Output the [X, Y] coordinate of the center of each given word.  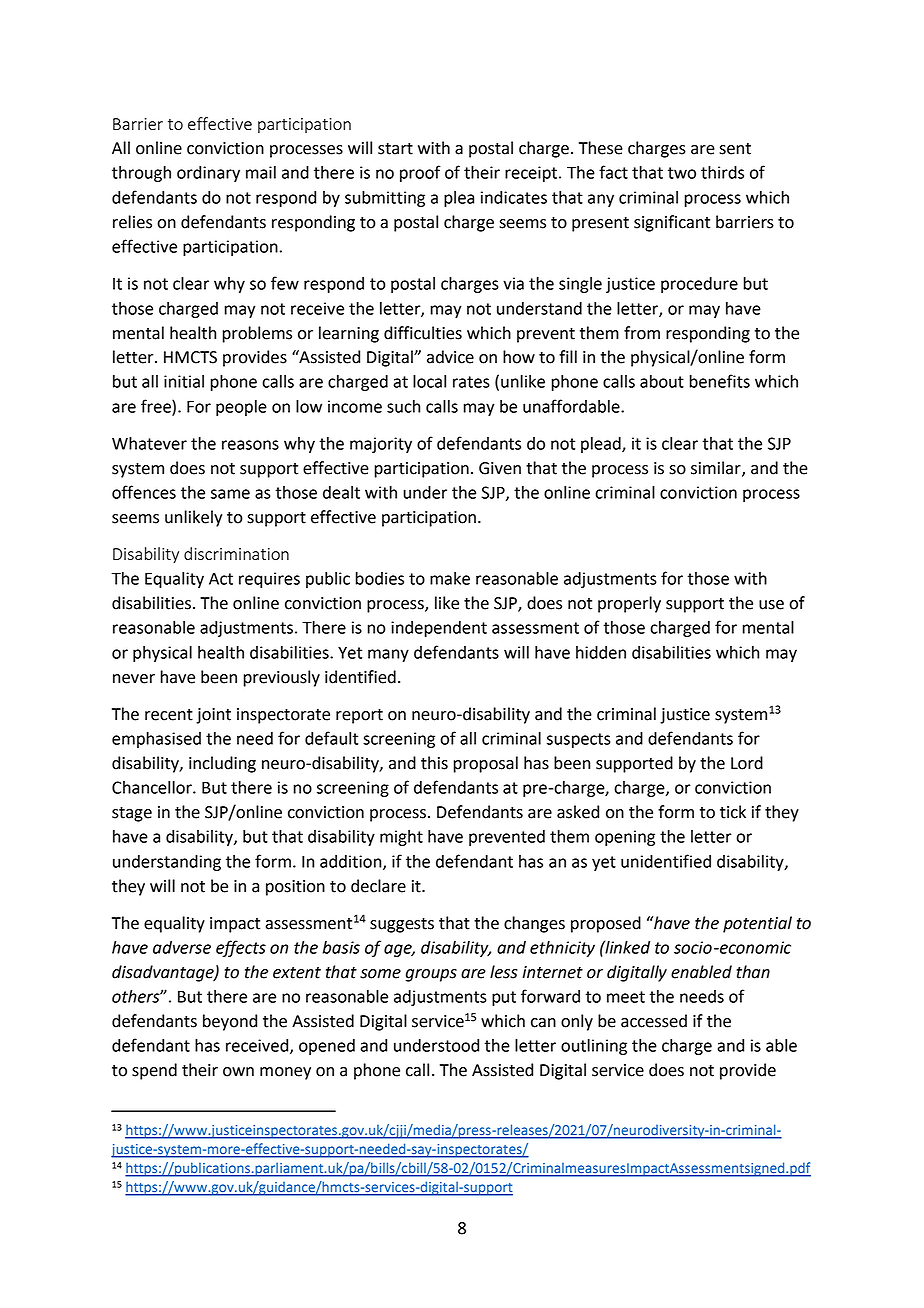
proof [420, 173]
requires [269, 580]
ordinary [208, 174]
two [682, 173]
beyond [230, 1022]
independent [439, 629]
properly [629, 604]
